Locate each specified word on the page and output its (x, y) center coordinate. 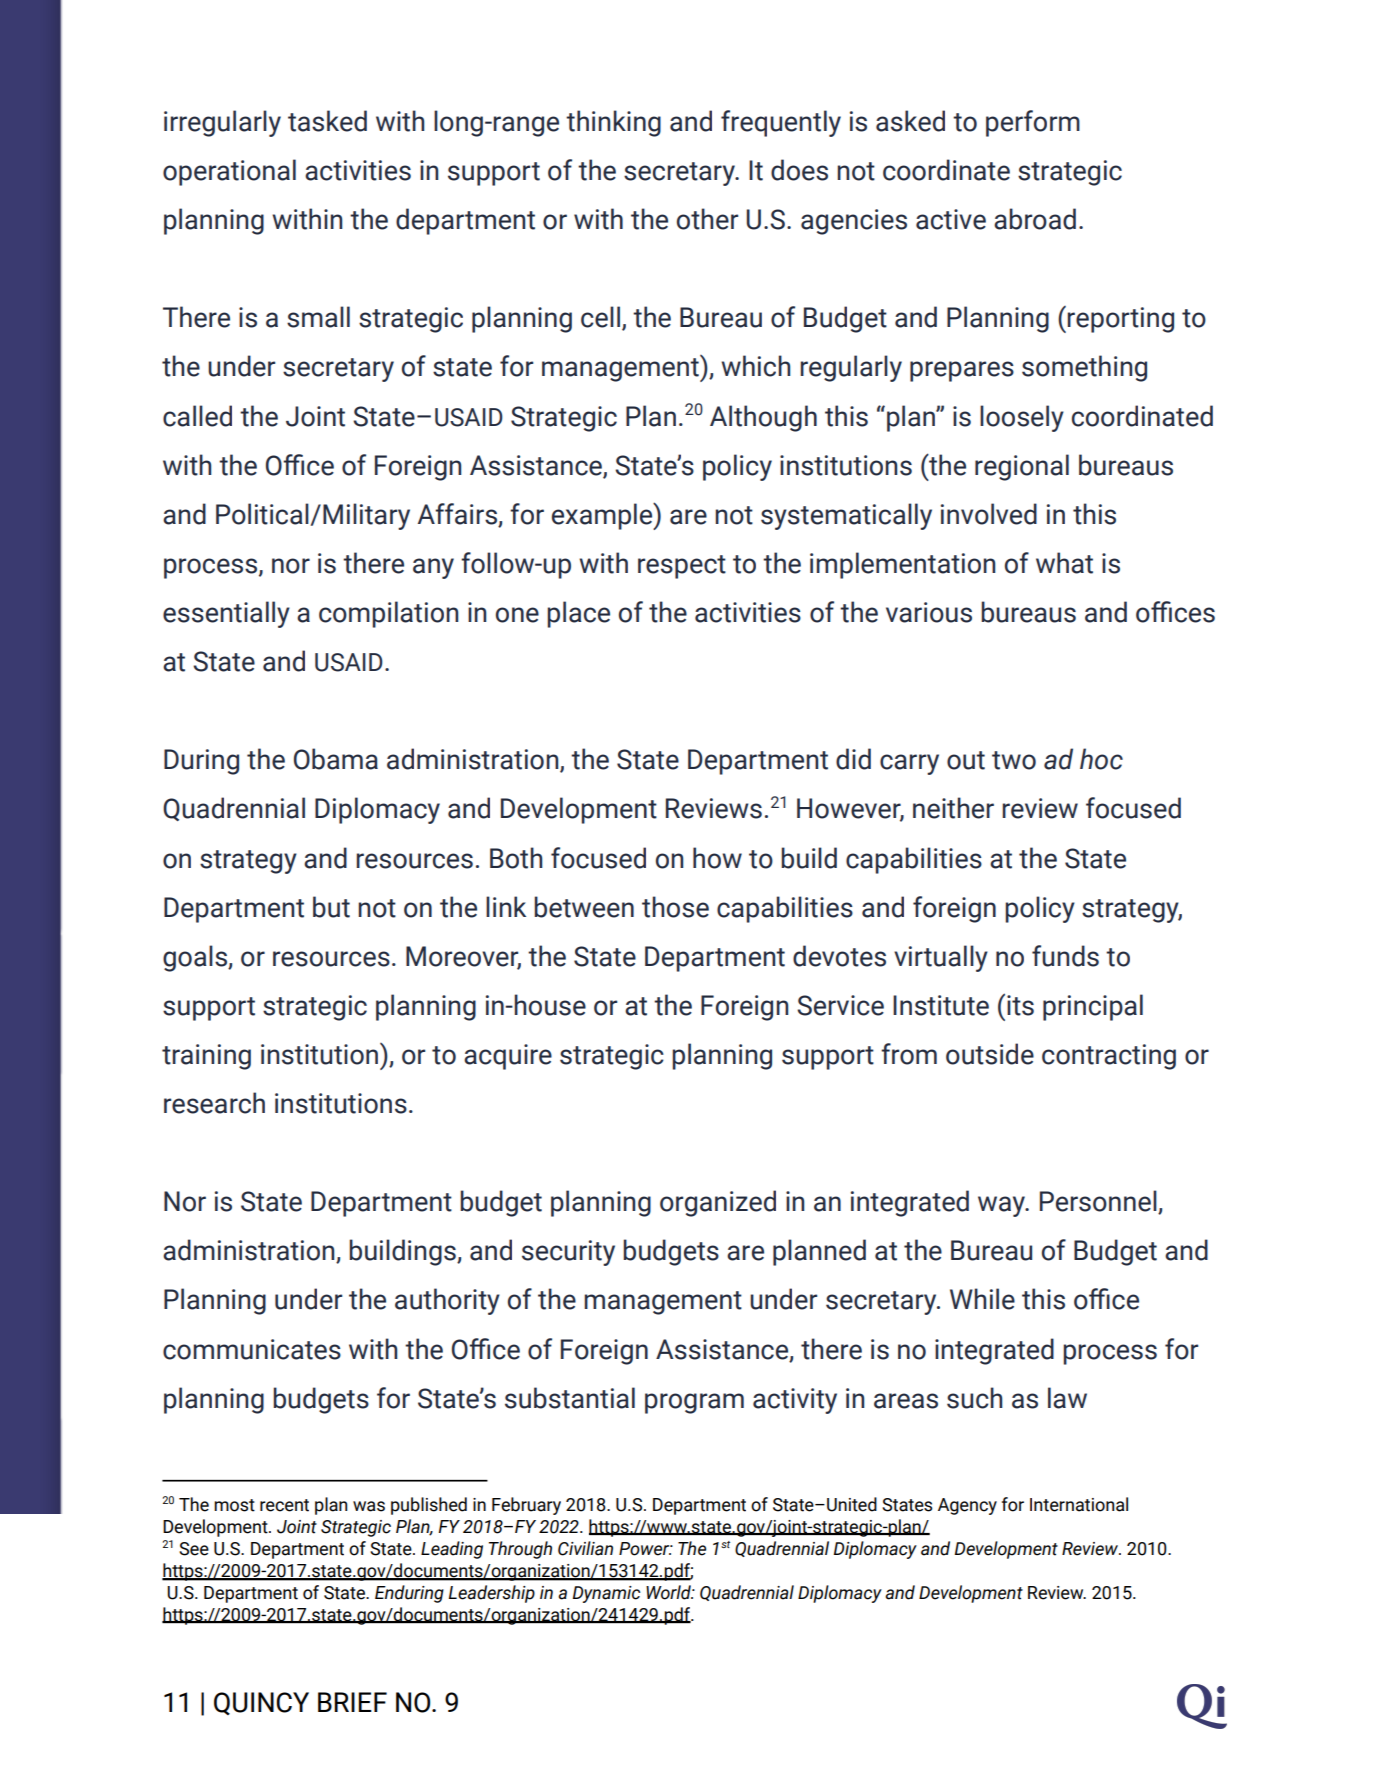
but (331, 907)
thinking (613, 123)
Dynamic (606, 1594)
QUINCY (261, 1703)
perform (1033, 123)
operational (229, 172)
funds (1065, 956)
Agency (967, 1506)
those (675, 907)
